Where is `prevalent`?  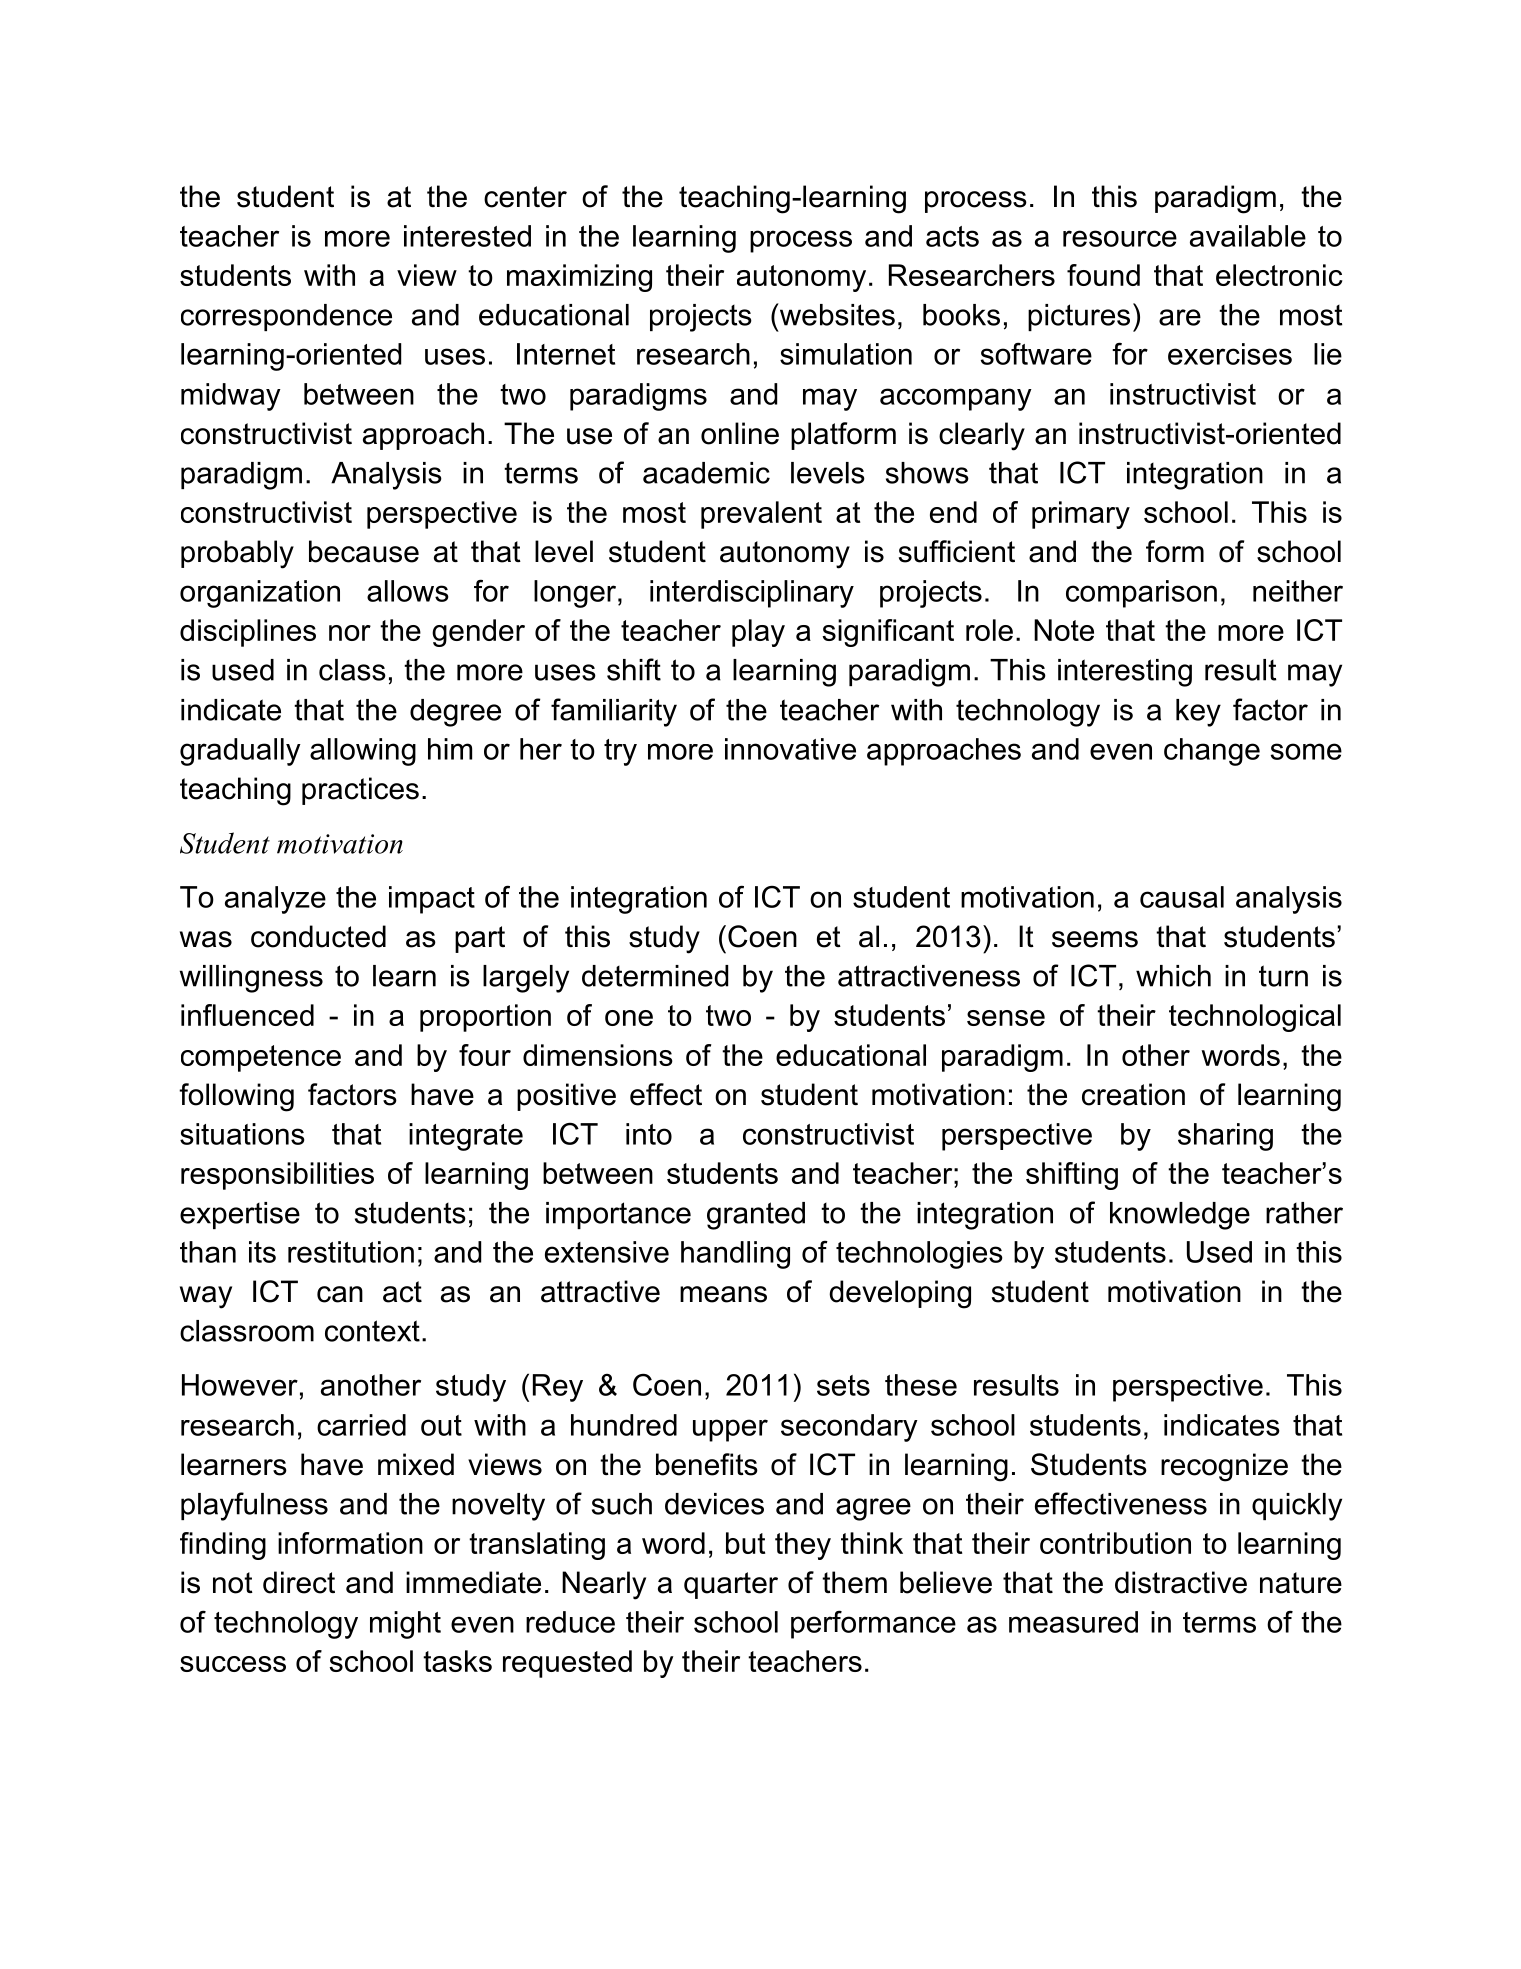
prevalent is located at coordinates (761, 515).
